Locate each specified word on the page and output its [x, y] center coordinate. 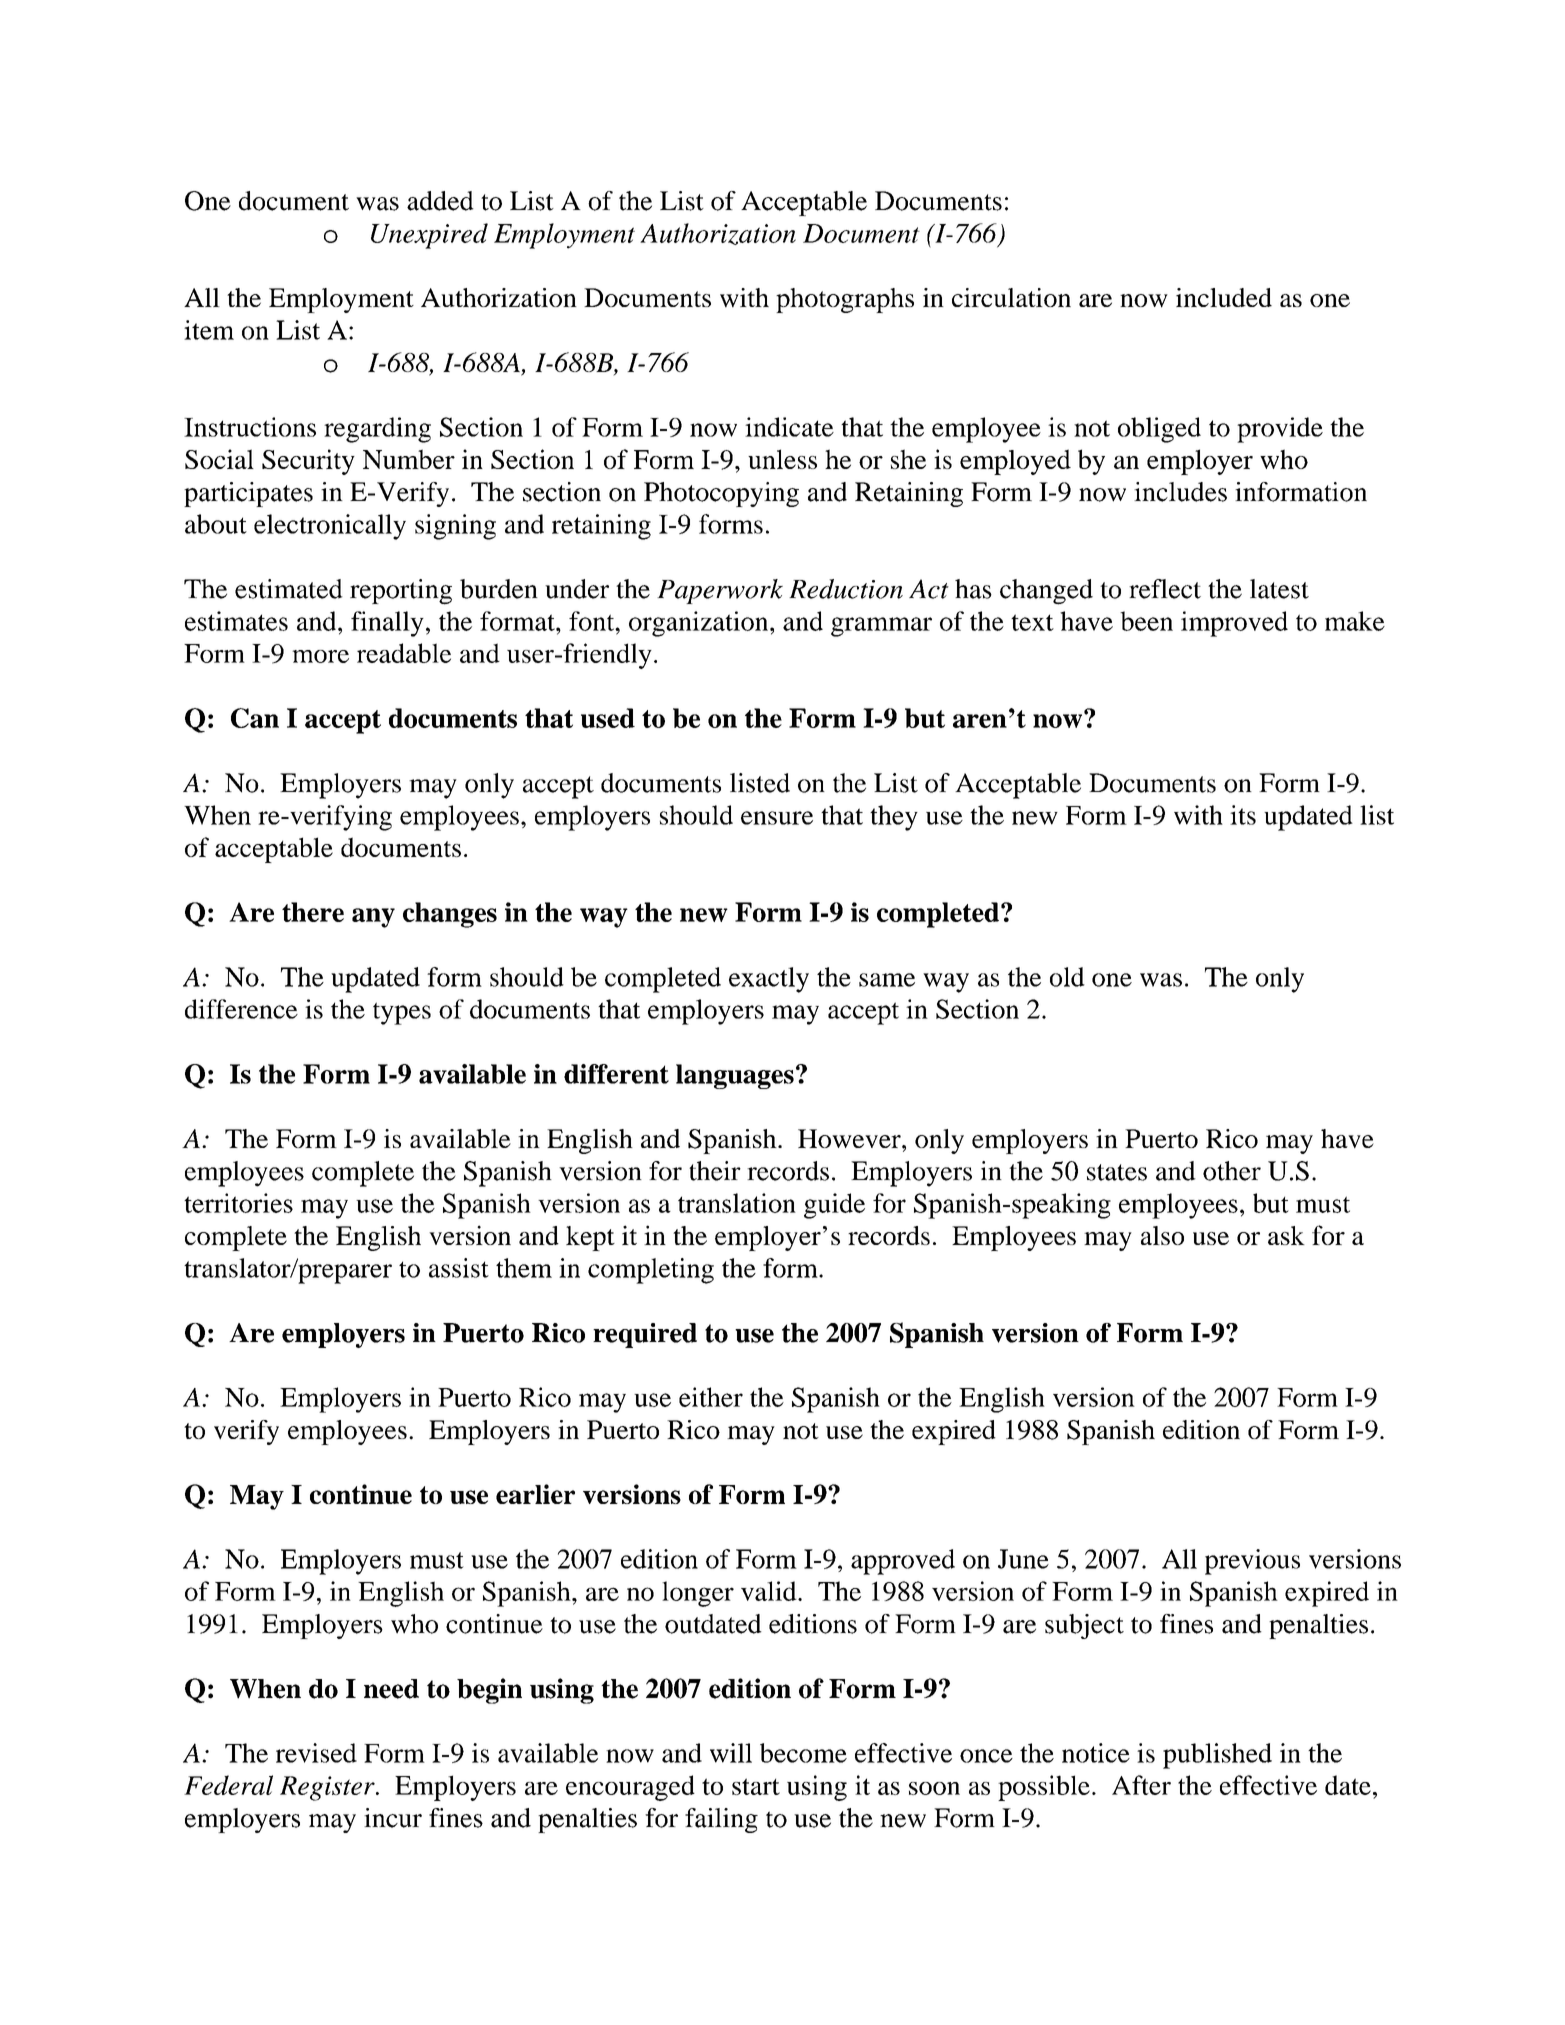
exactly [769, 980]
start [756, 1786]
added [440, 201]
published [1217, 1756]
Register [328, 1788]
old [1067, 977]
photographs [845, 300]
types [402, 1013]
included [1224, 297]
